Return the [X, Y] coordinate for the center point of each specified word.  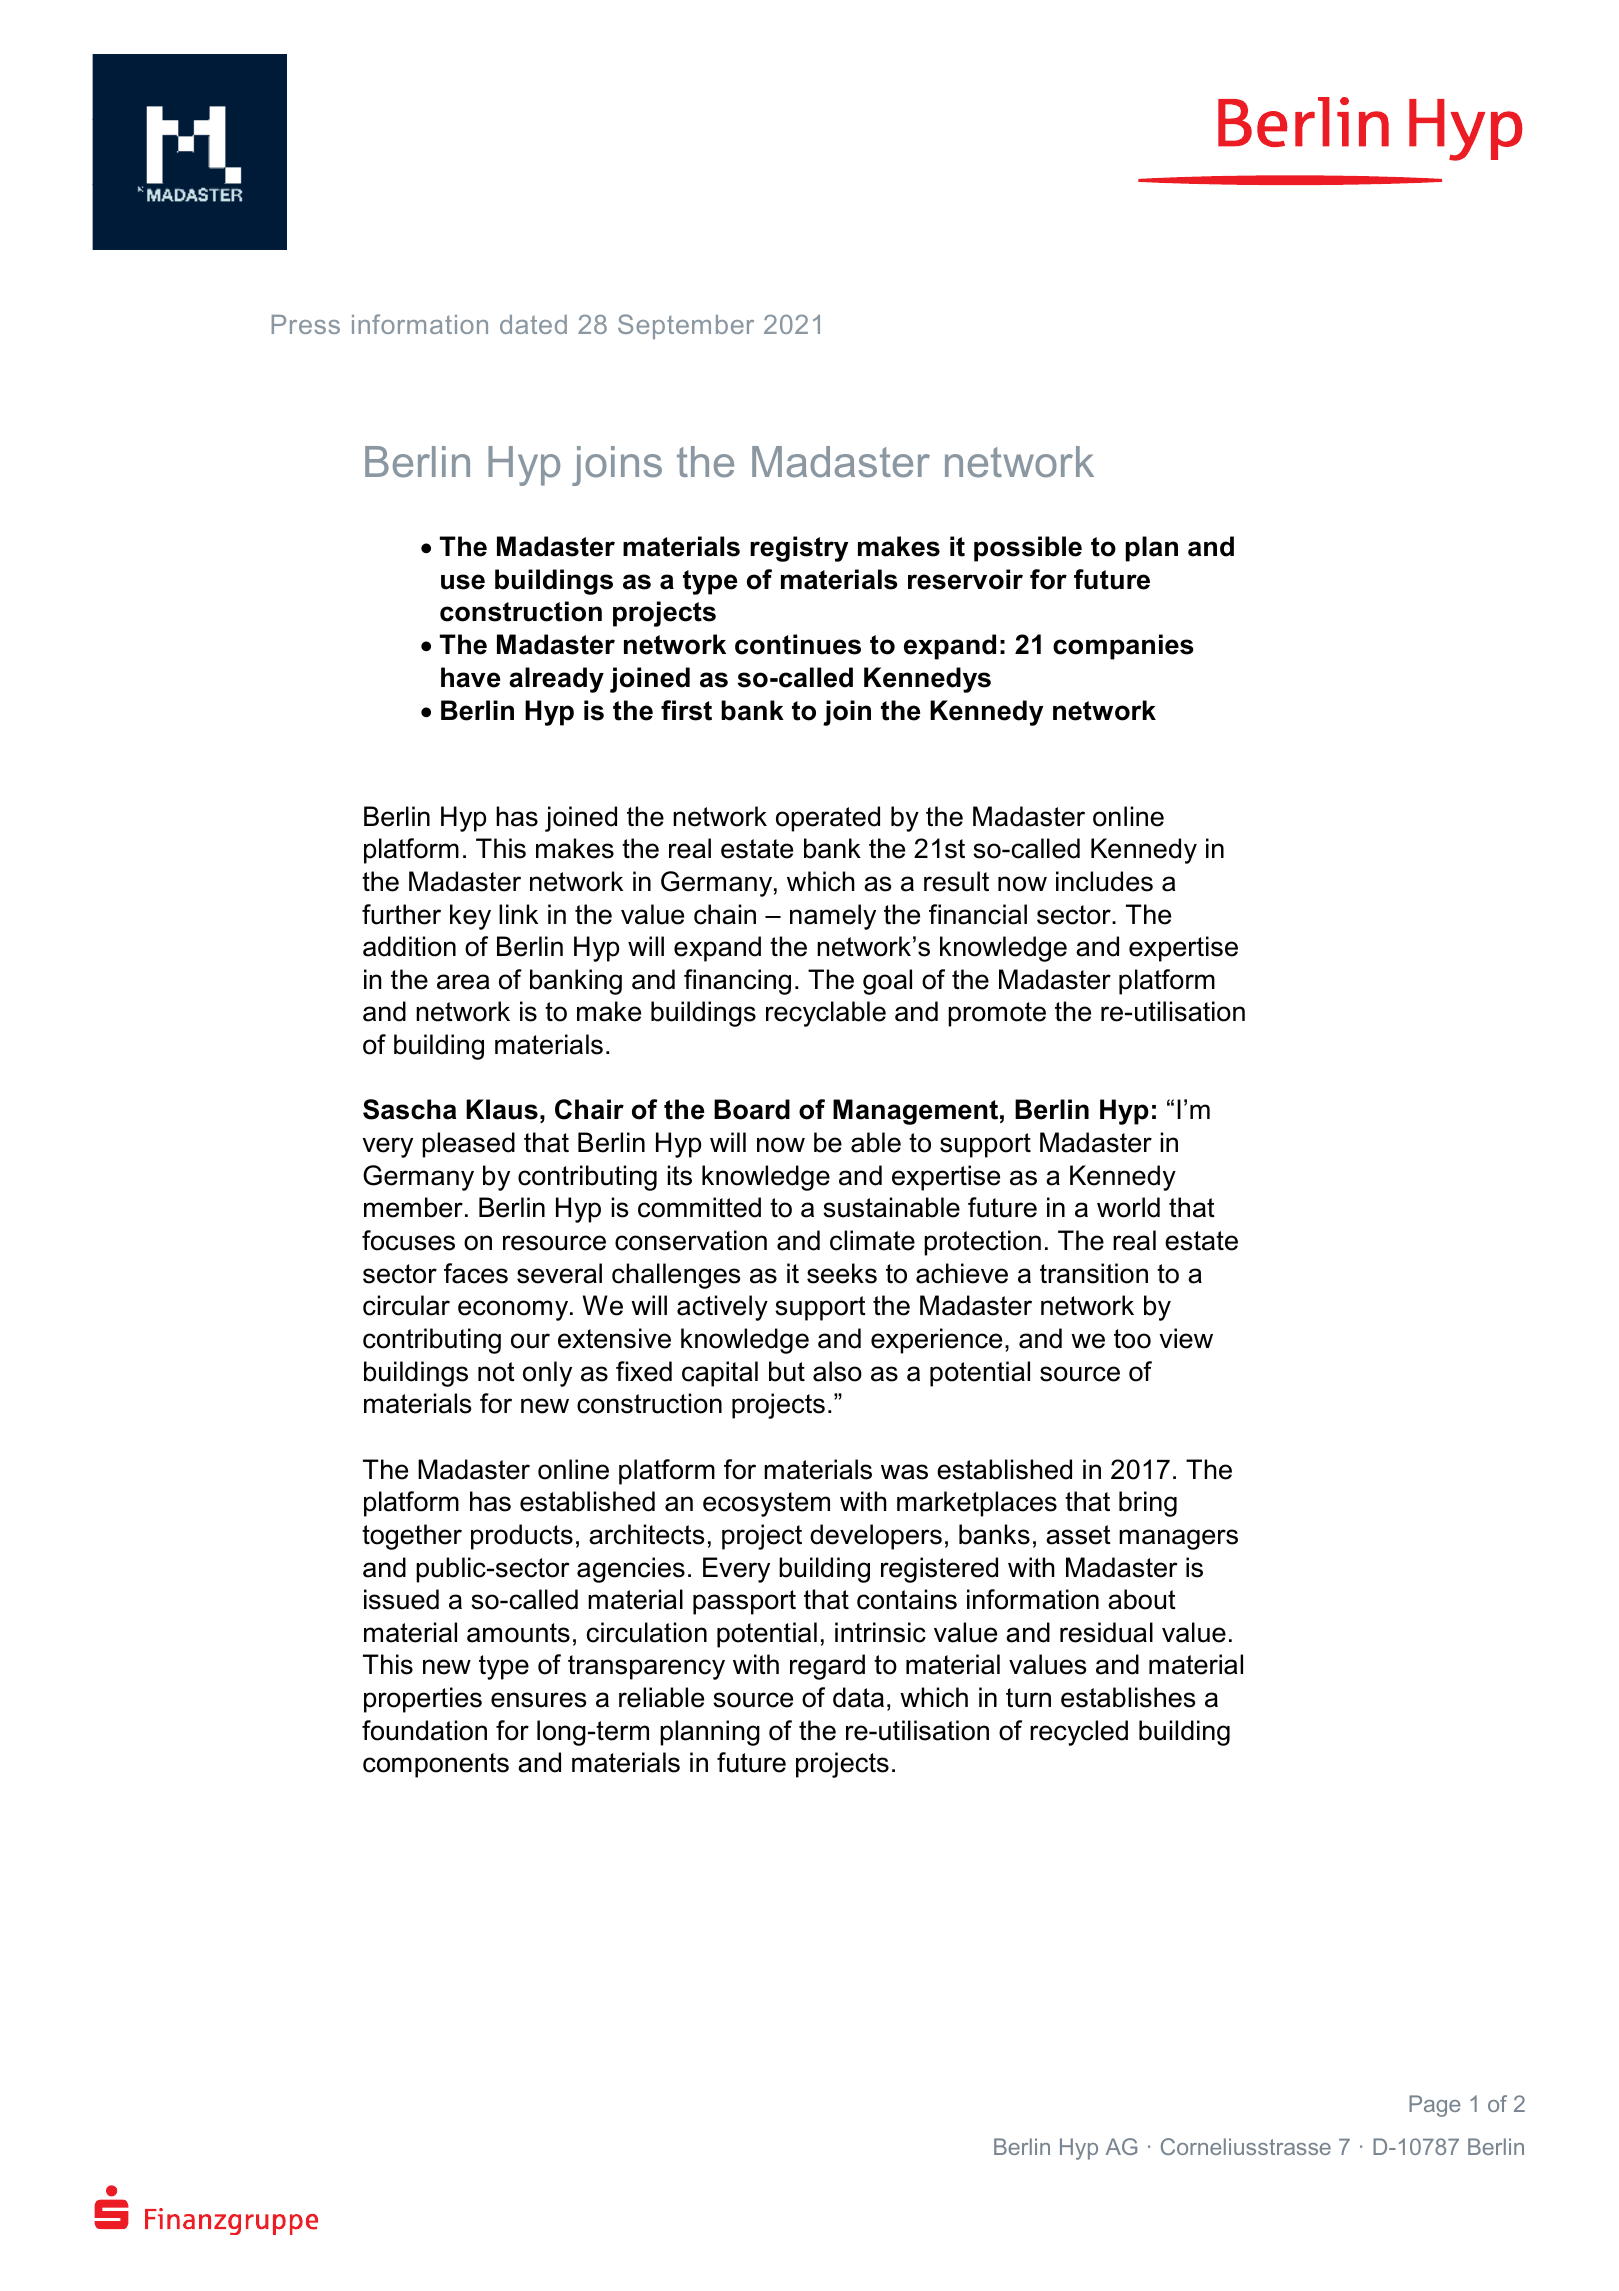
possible [1028, 549]
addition [409, 946]
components [436, 1765]
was [904, 1472]
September [686, 326]
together [412, 1537]
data [858, 1697]
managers [1178, 1539]
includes [1104, 881]
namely [833, 917]
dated [533, 324]
